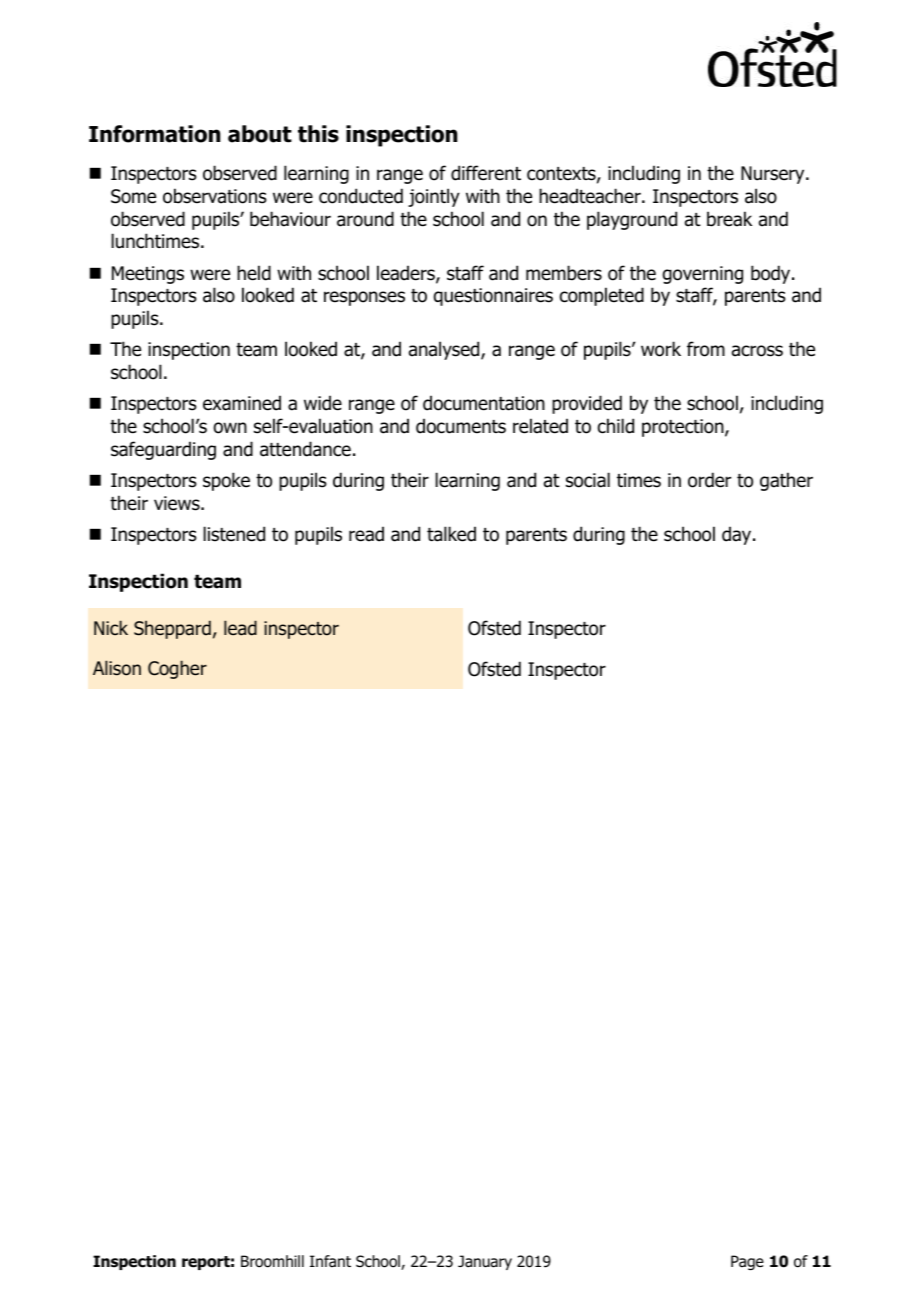  What do you see at coordinates (451, 534) in the screenshot?
I see `talked` at bounding box center [451, 534].
